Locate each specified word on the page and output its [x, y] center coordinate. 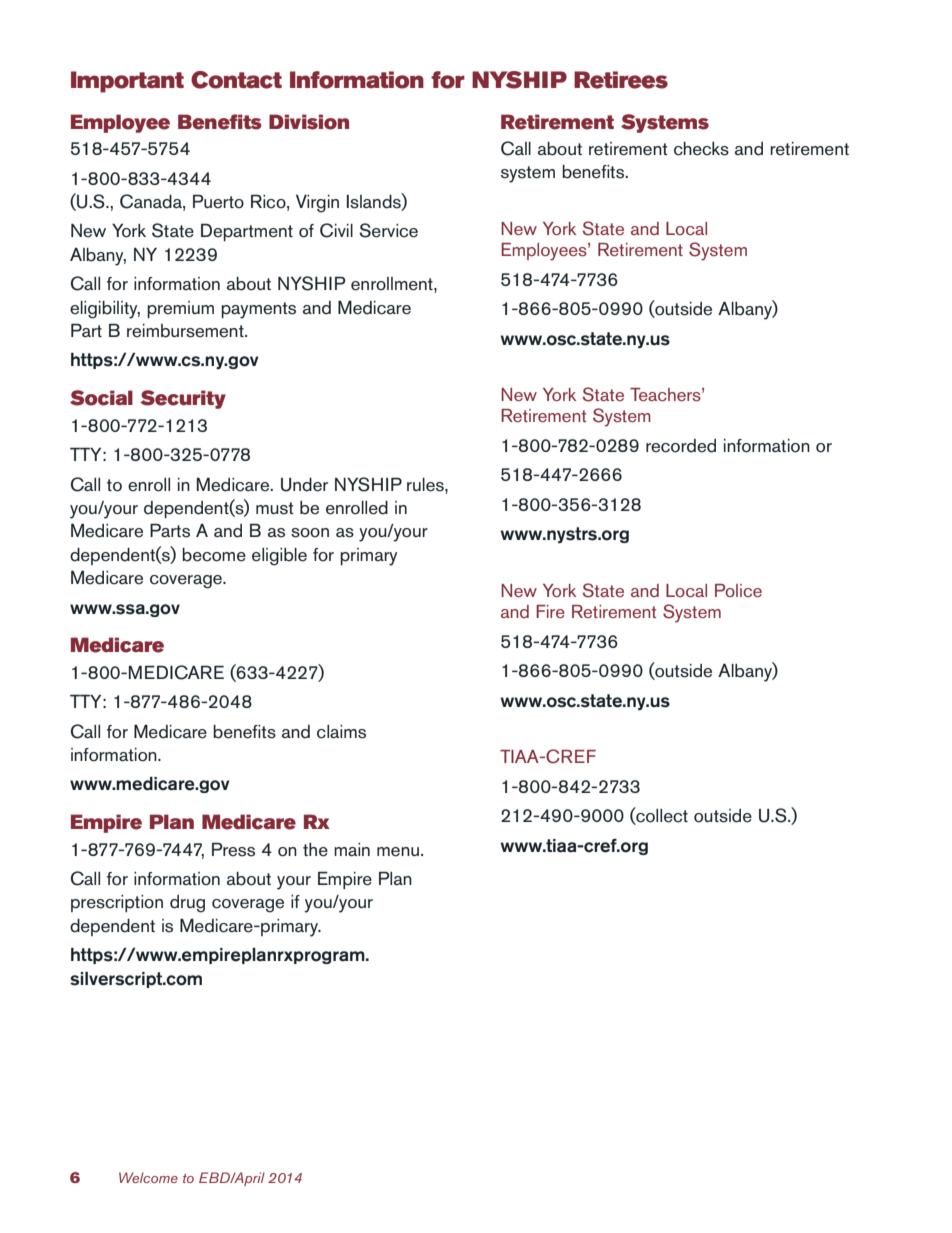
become [214, 555]
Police [738, 590]
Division [309, 122]
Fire [550, 611]
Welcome [148, 1177]
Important [127, 82]
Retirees [621, 80]
